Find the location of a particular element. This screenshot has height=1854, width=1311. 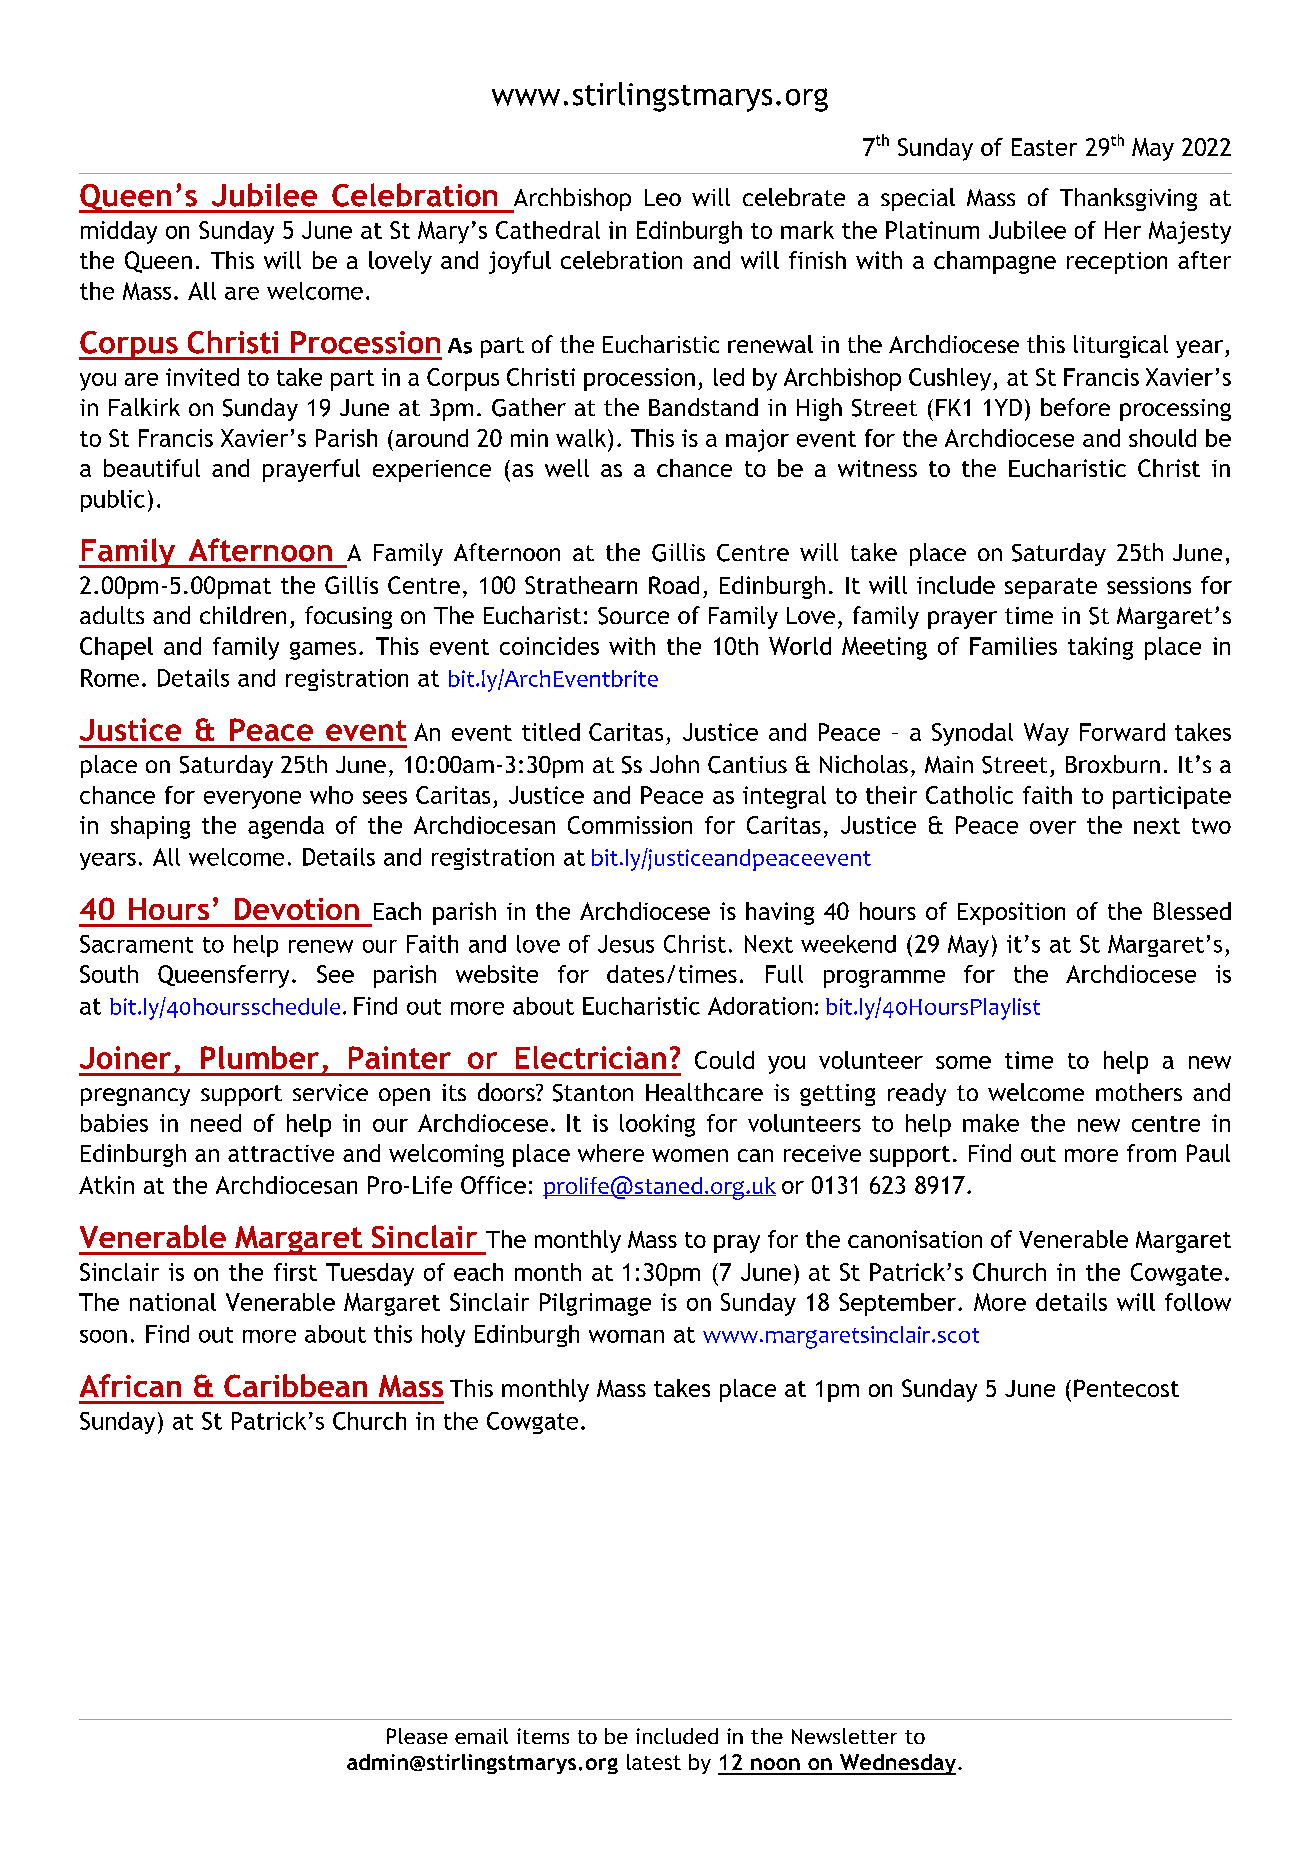

attractive is located at coordinates (281, 1153).
